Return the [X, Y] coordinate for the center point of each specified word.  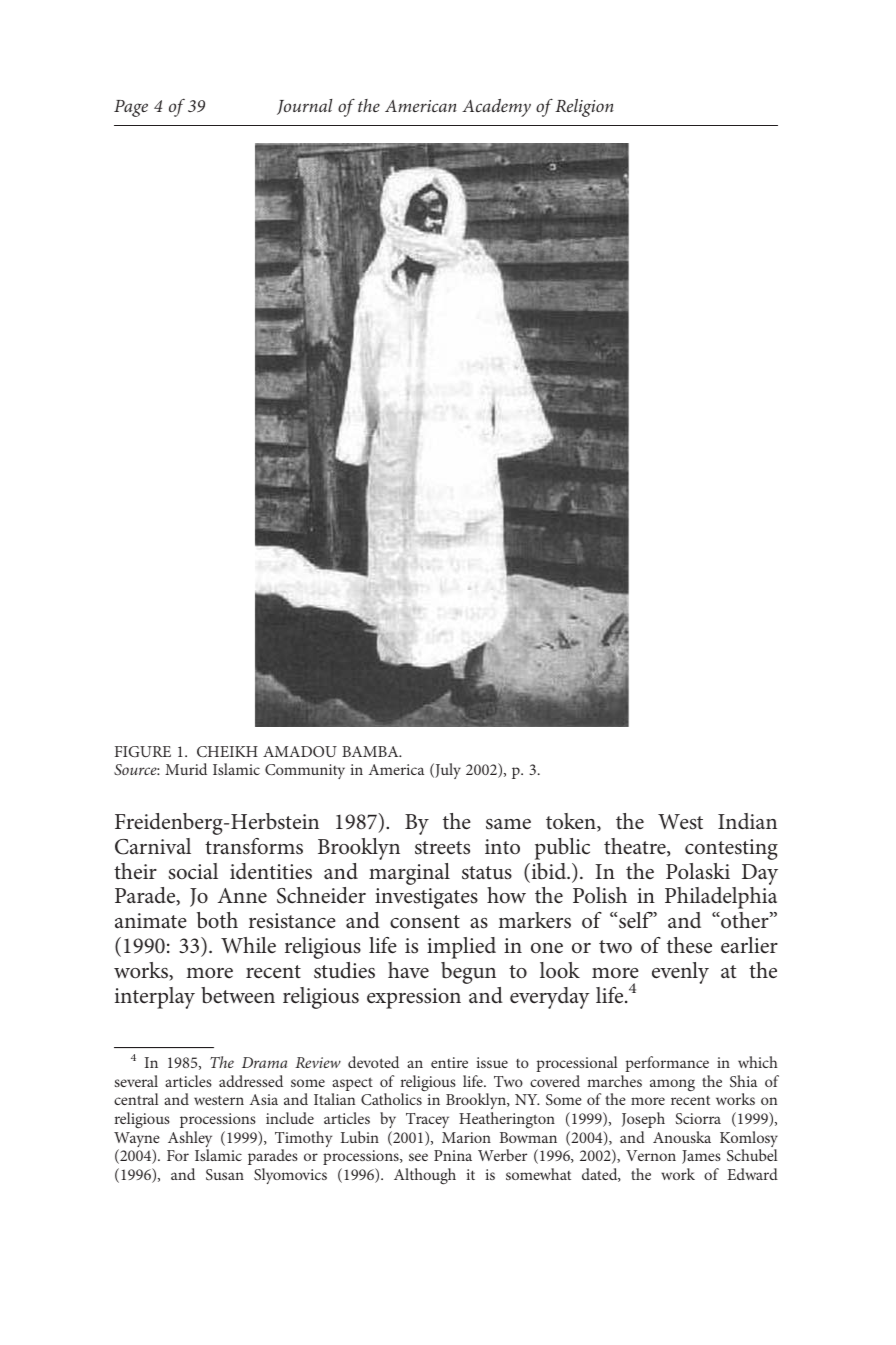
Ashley [190, 1140]
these [689, 945]
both [217, 920]
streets [442, 848]
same [508, 824]
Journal [304, 107]
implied [461, 948]
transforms [254, 846]
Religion [584, 108]
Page [131, 108]
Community [305, 771]
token [572, 822]
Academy [496, 108]
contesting [731, 849]
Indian [747, 821]
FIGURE [143, 751]
